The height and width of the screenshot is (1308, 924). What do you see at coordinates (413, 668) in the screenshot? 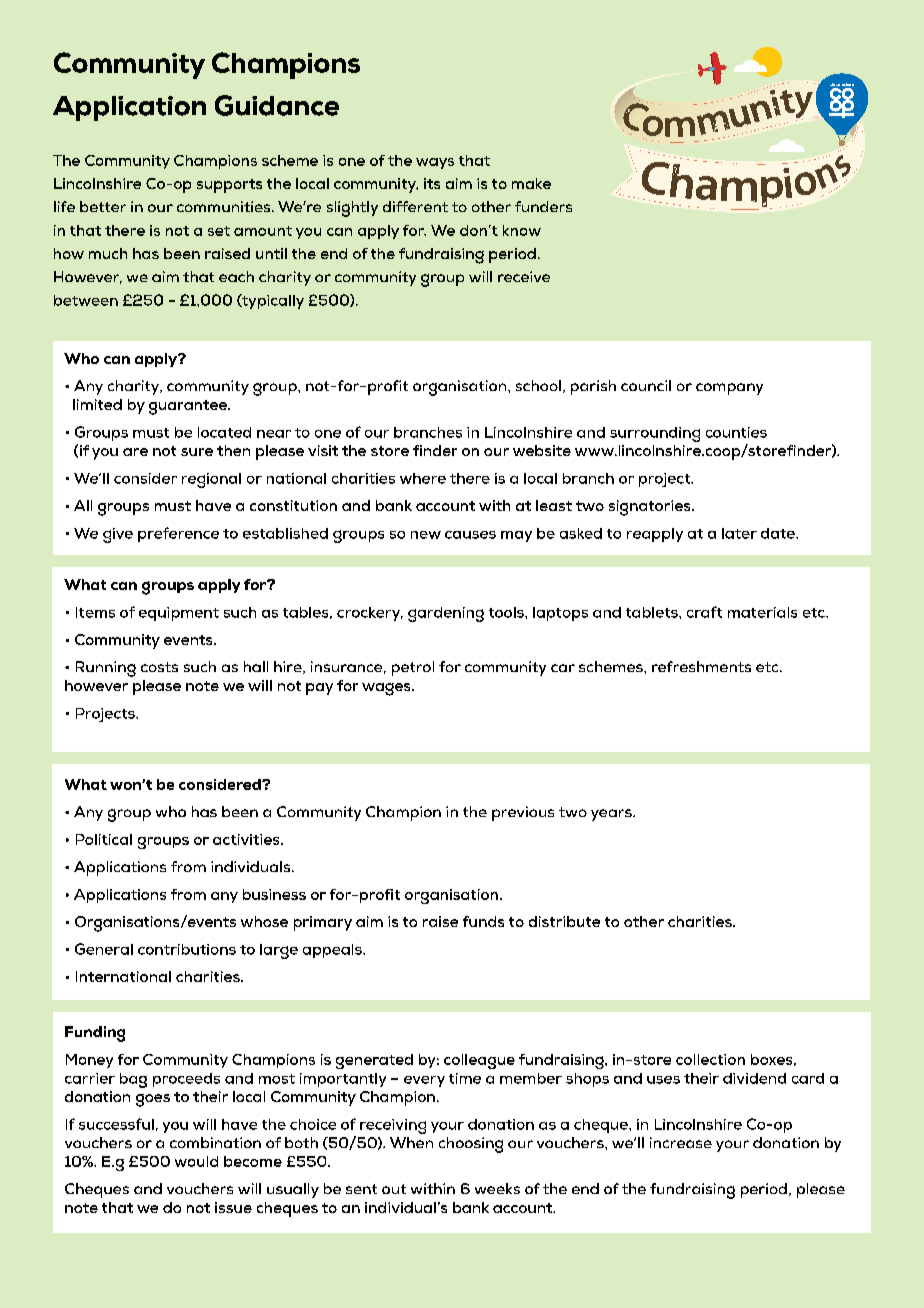
I see `petrol` at bounding box center [413, 668].
